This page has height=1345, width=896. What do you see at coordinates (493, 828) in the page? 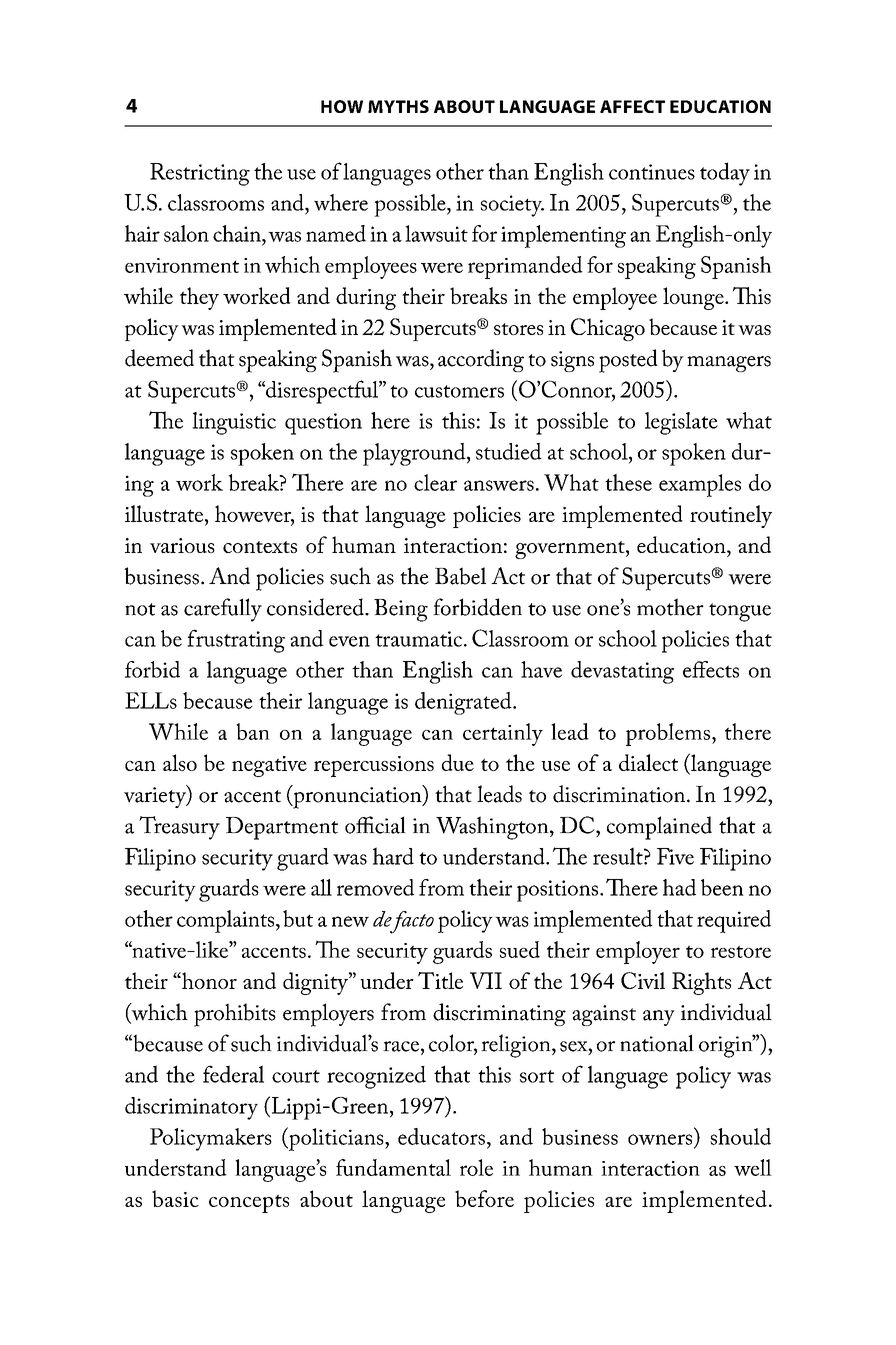
I see `Washington` at bounding box center [493, 828].
